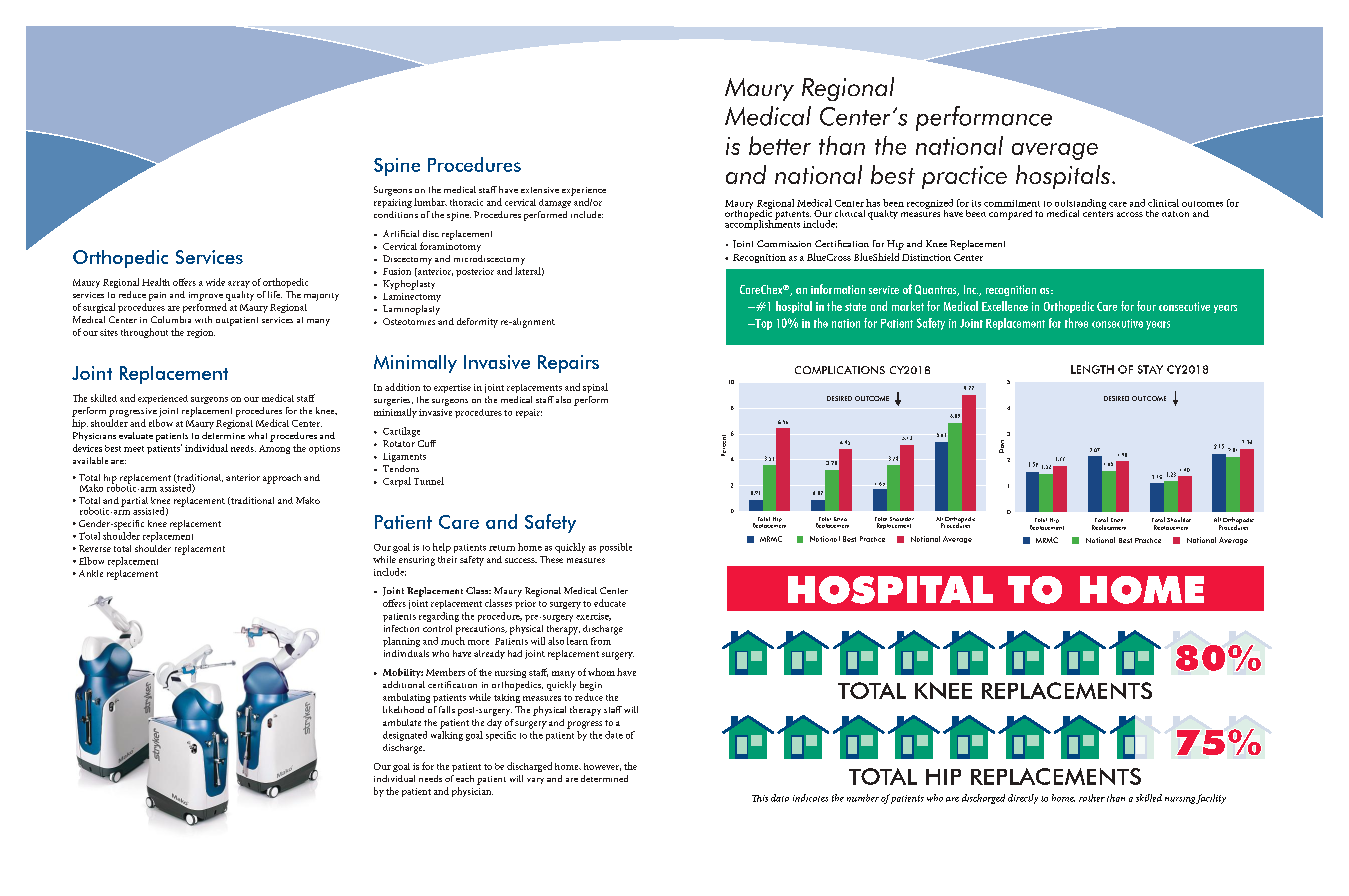 The width and height of the document is (1349, 896). Describe the element at coordinates (405, 736) in the document. I see `designated` at that location.
